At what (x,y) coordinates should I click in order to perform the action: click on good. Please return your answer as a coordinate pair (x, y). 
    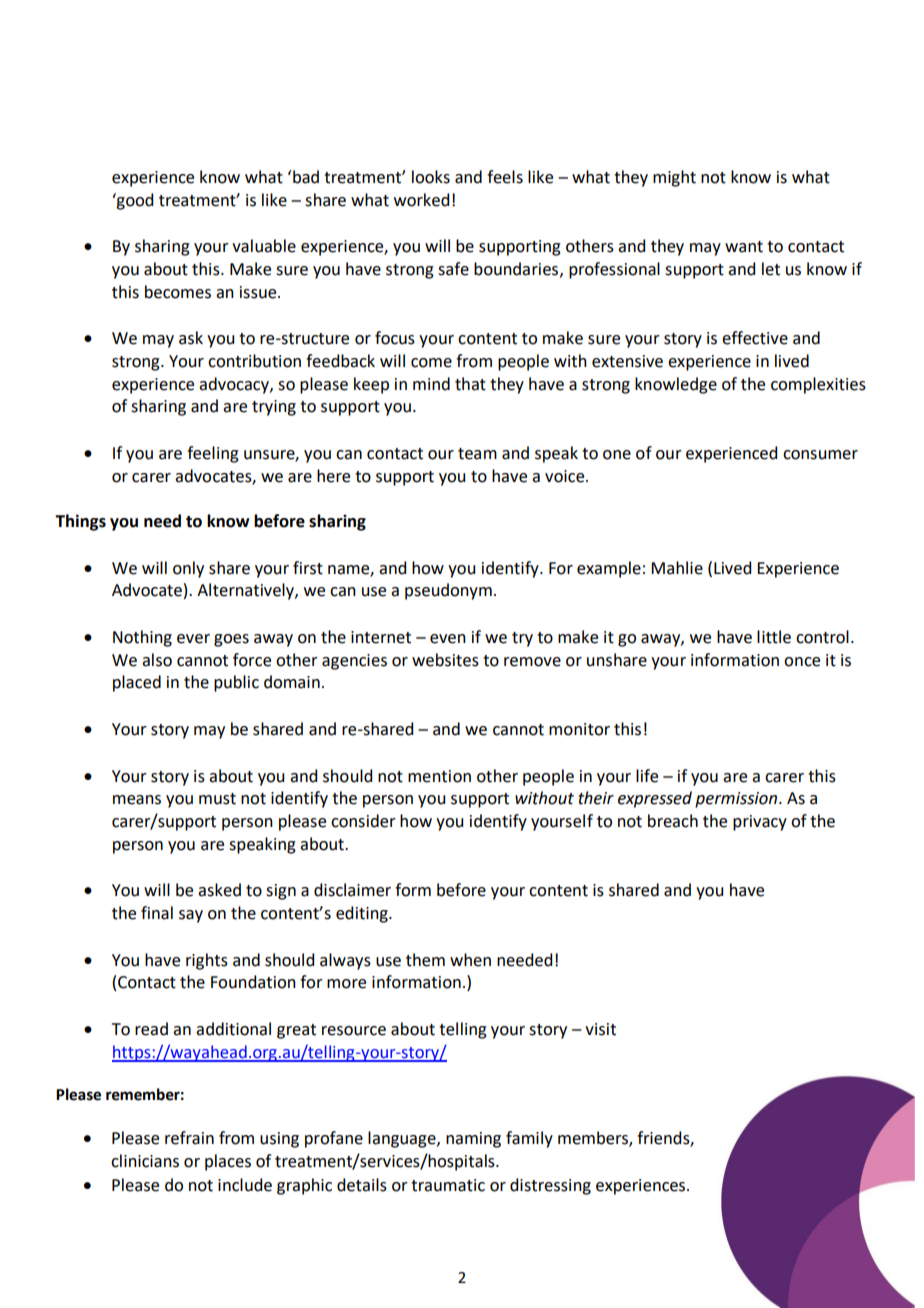
    Looking at the image, I should click on (134, 201).
